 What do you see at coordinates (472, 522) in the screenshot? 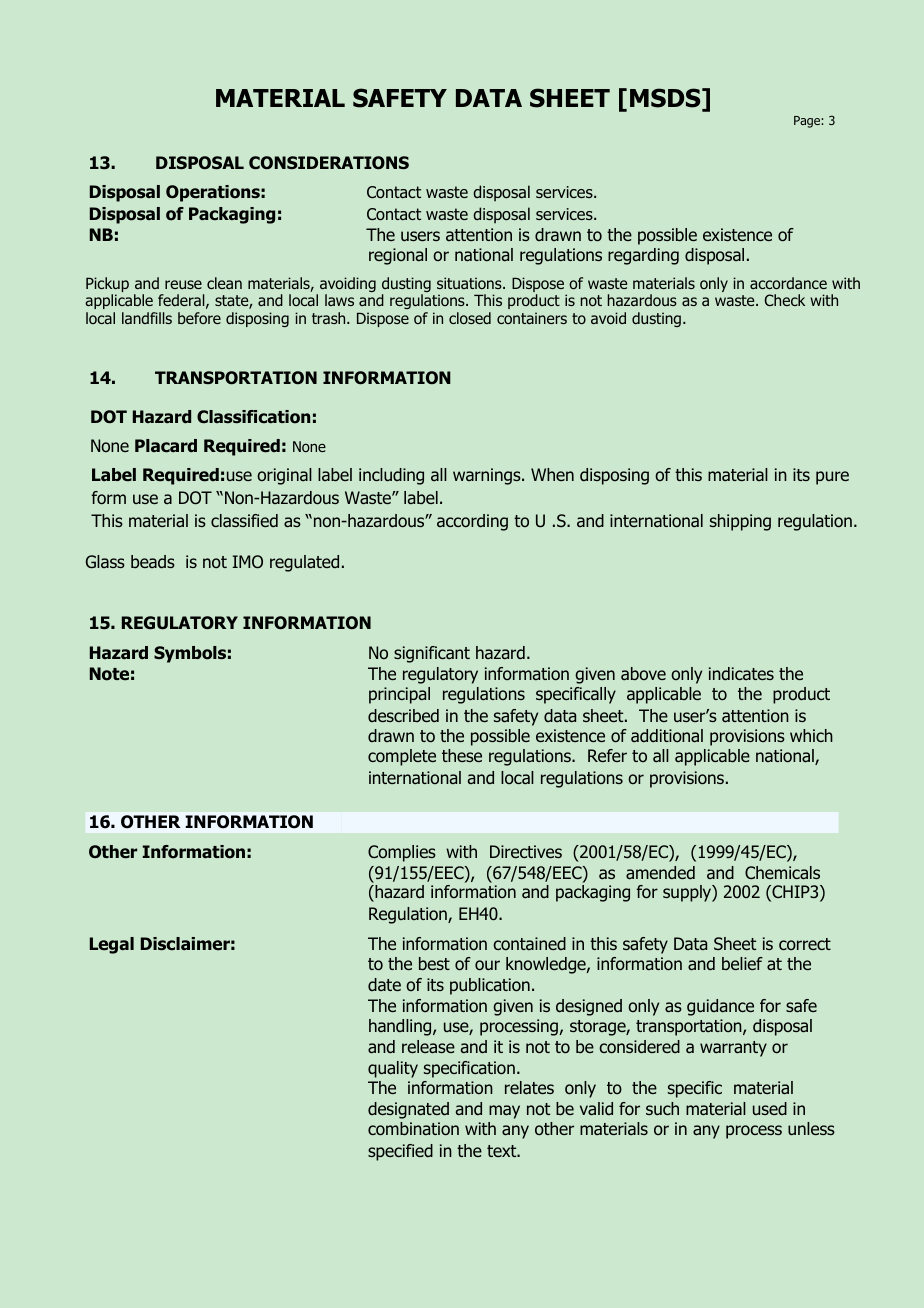
I see `according` at bounding box center [472, 522].
